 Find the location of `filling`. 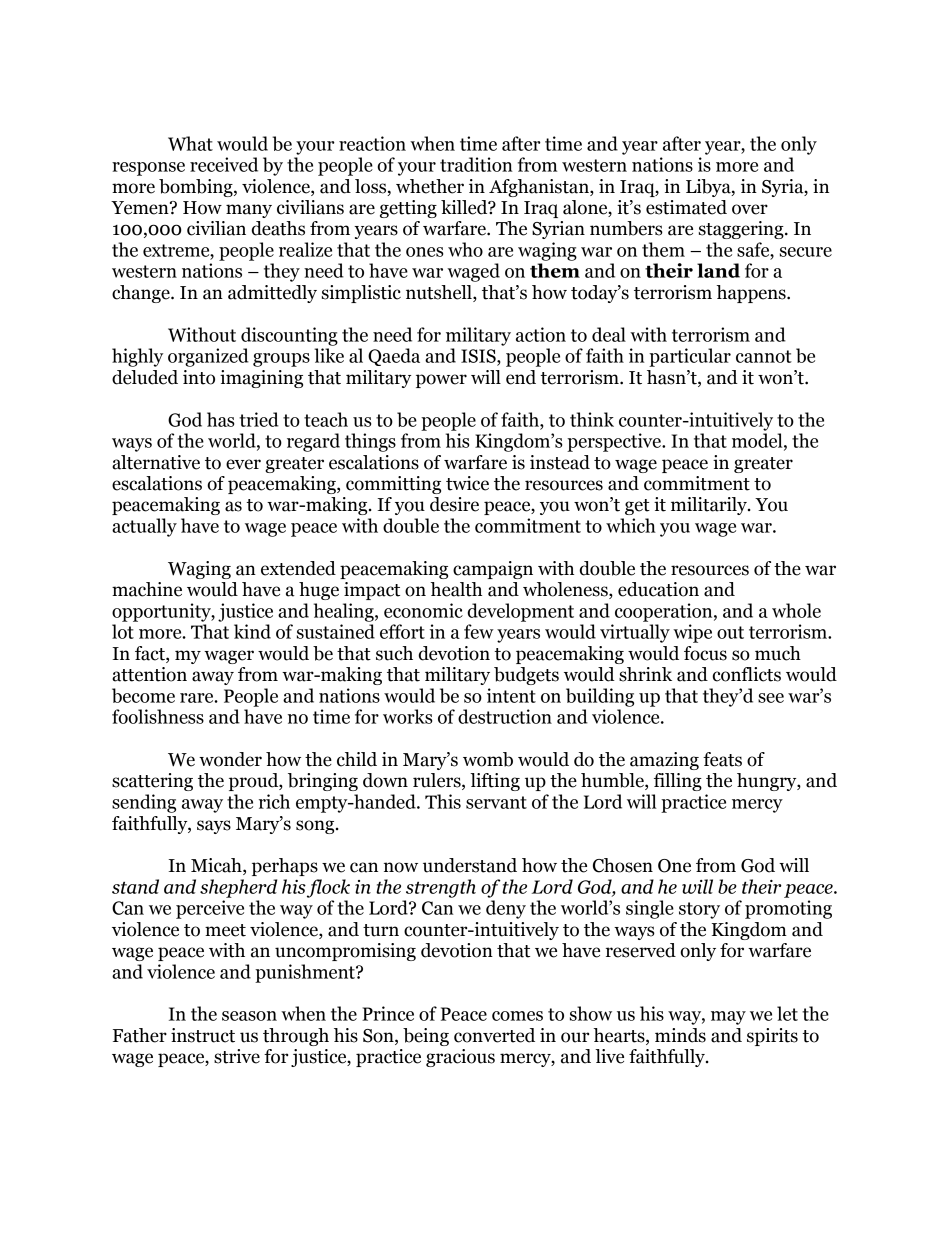

filling is located at coordinates (678, 782).
